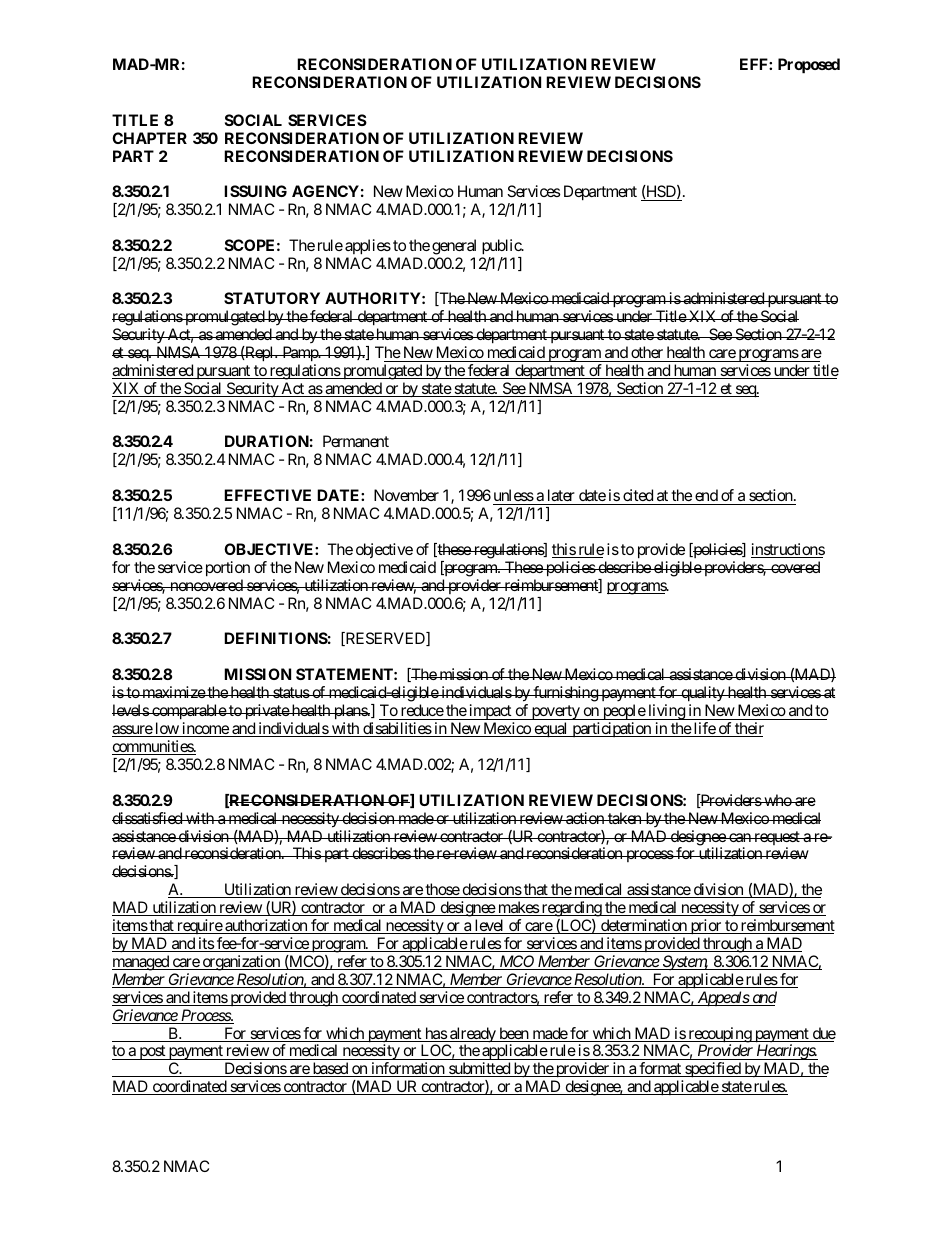 This page has height=1233, width=952. I want to click on instructions, so click(788, 550).
